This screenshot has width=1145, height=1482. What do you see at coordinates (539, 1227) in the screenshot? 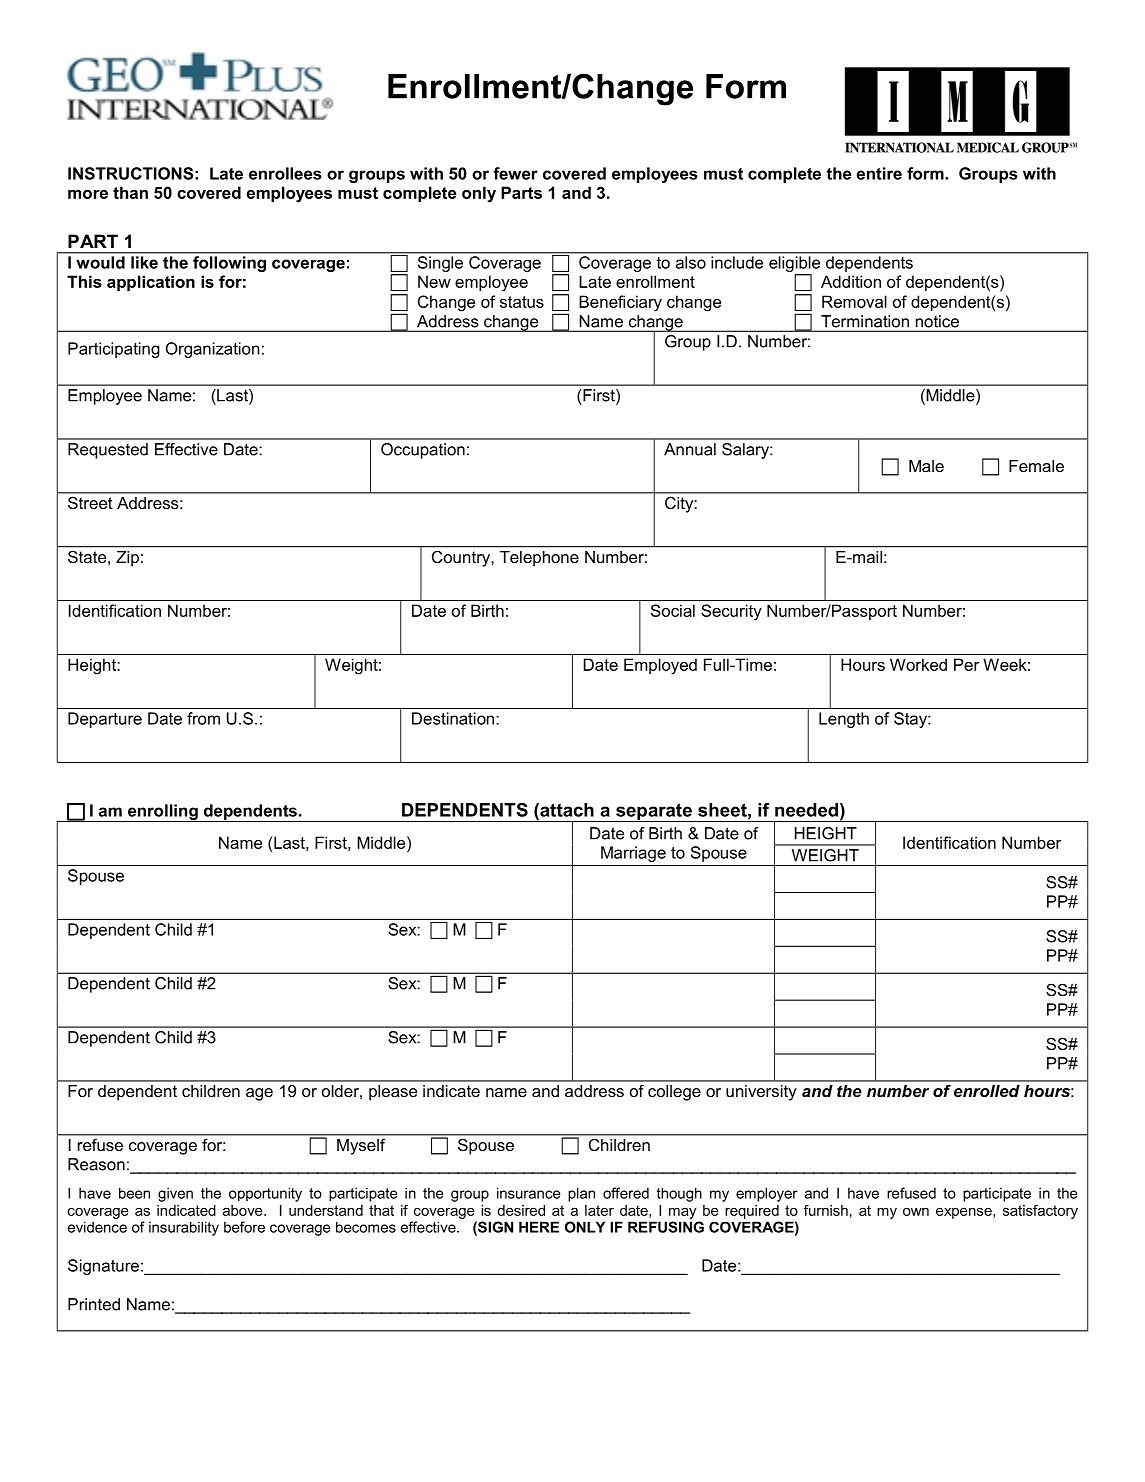
I see `HERE` at bounding box center [539, 1227].
